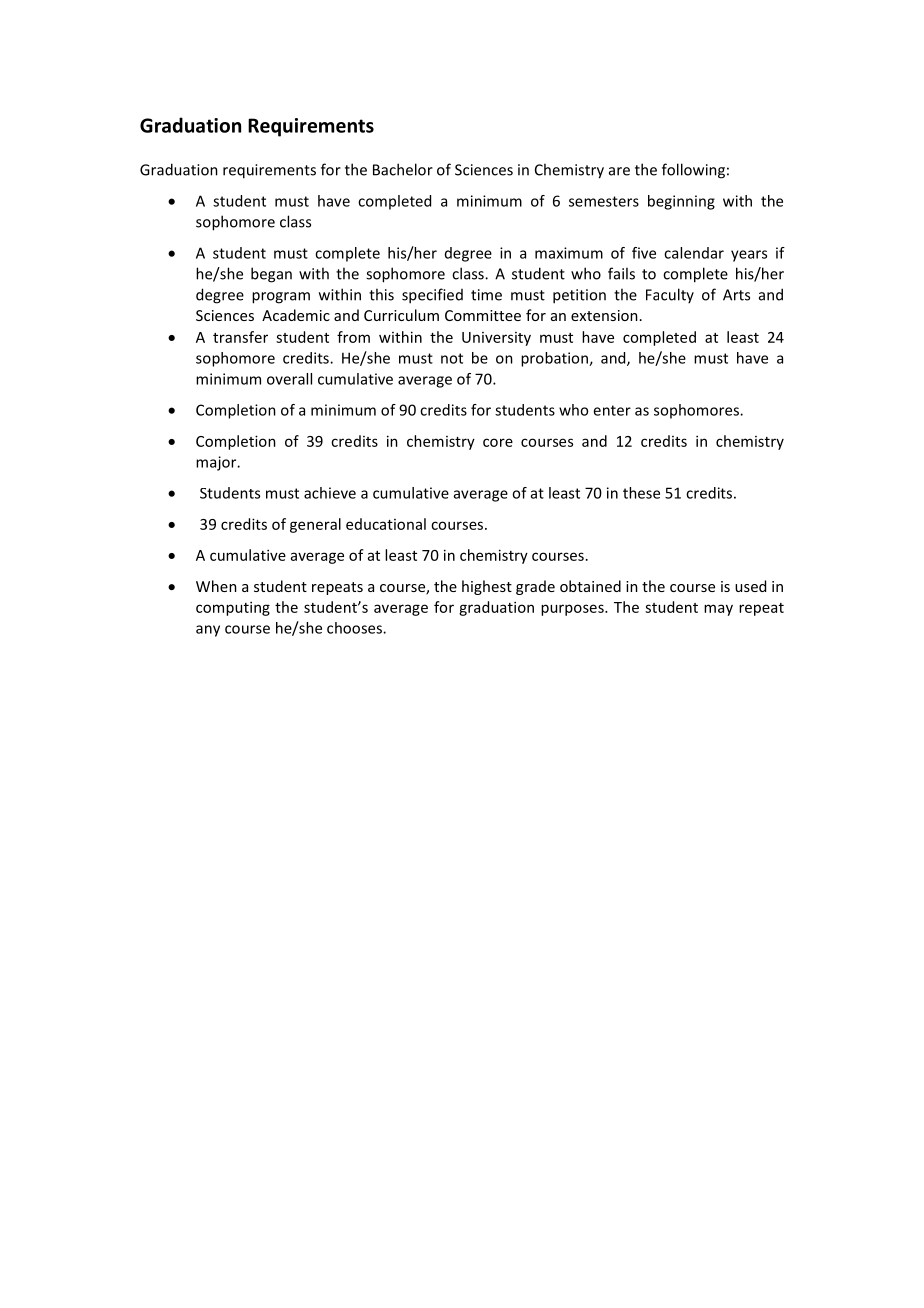 This document has width=924, height=1308. What do you see at coordinates (498, 442) in the document?
I see `core` at bounding box center [498, 442].
